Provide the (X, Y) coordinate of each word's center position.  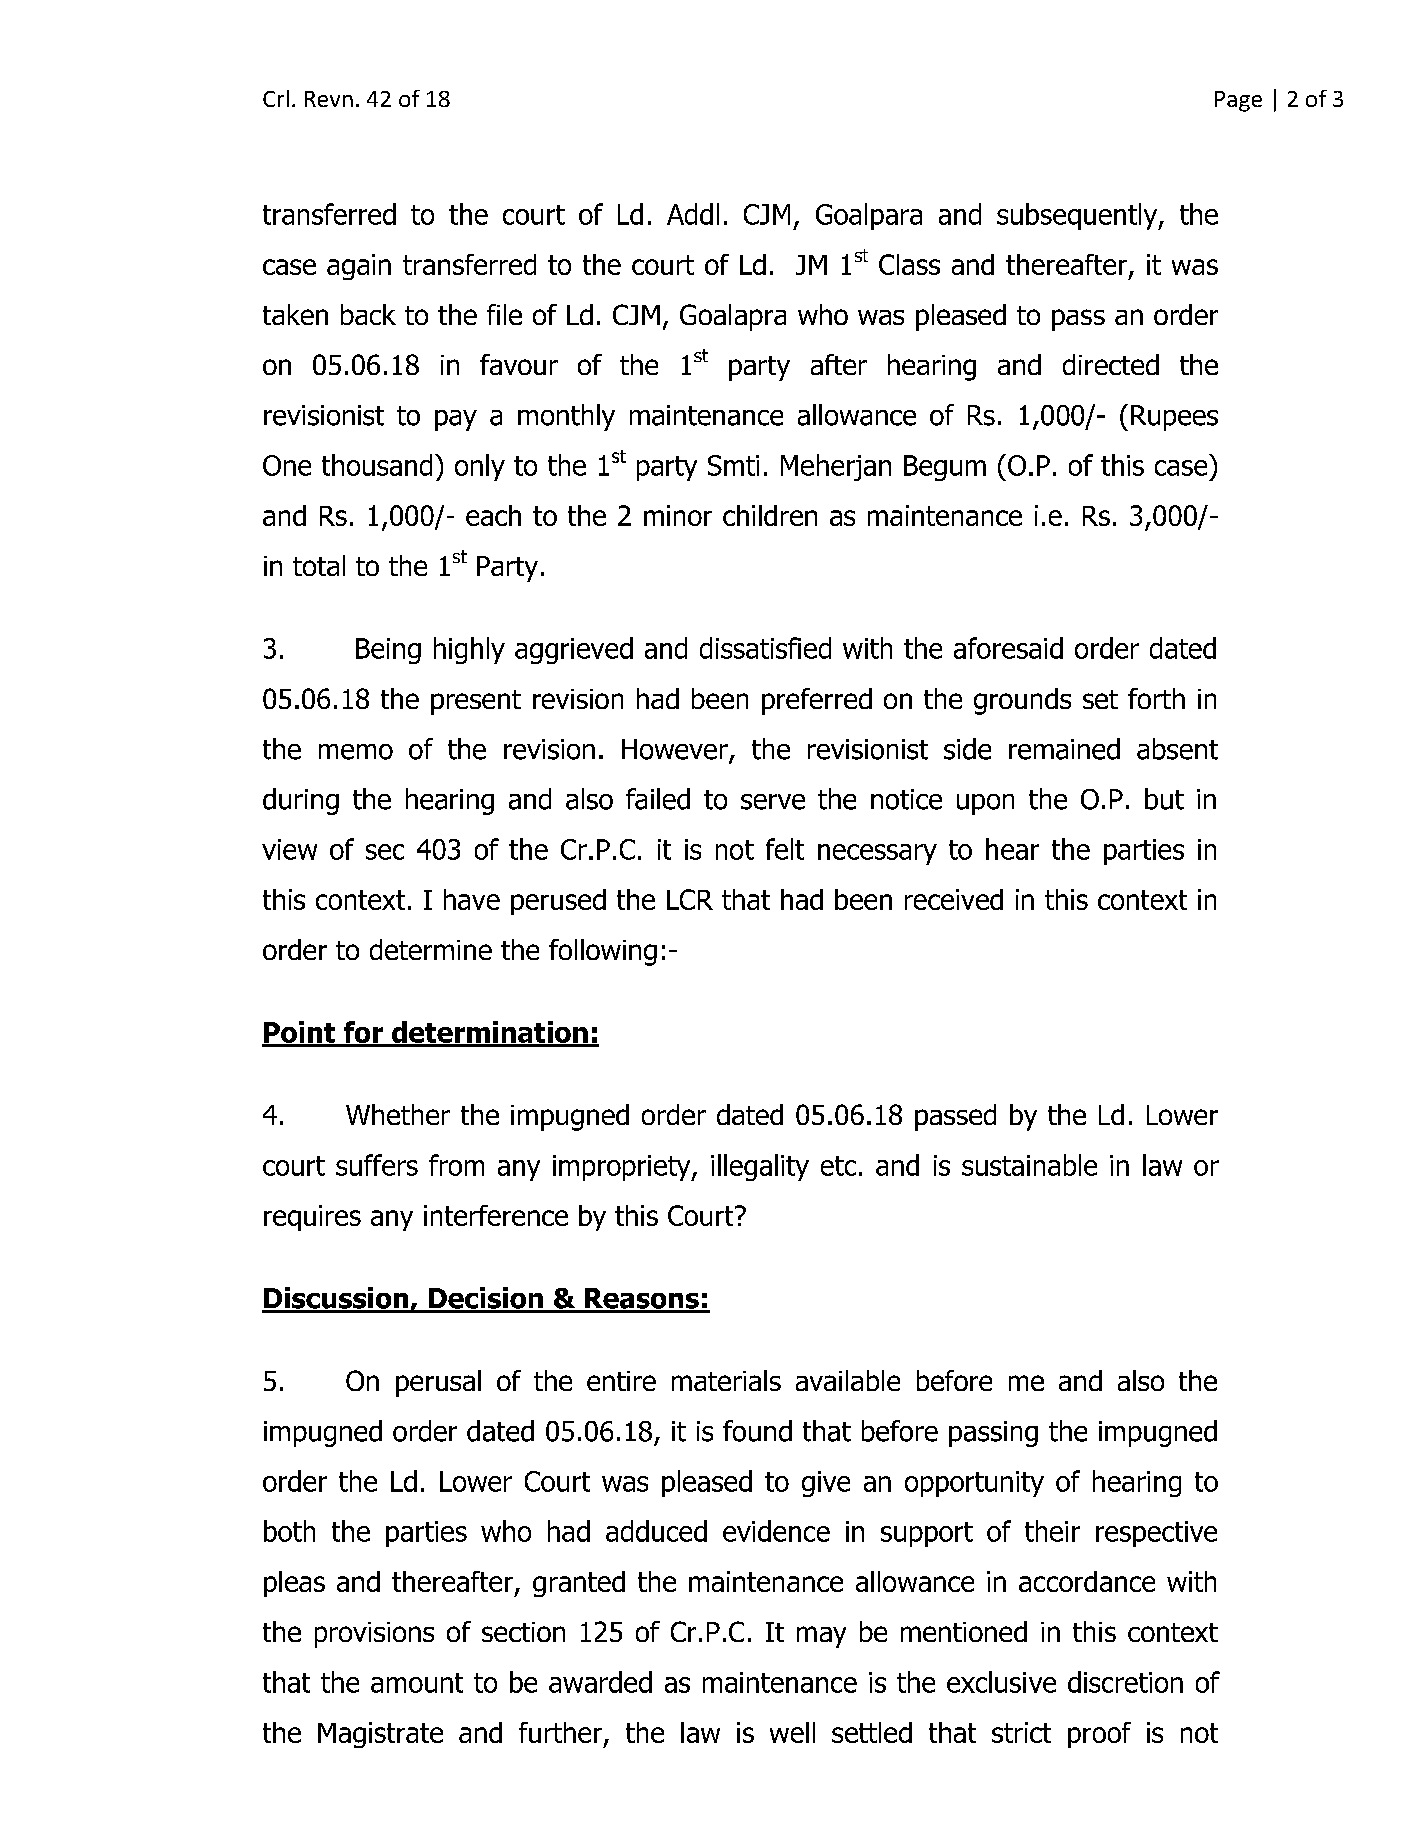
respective (1156, 1534)
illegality (760, 1167)
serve (773, 802)
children (770, 515)
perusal (438, 1383)
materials (726, 1380)
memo (356, 752)
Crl (276, 98)
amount (417, 1683)
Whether (398, 1114)
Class (909, 264)
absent (1177, 749)
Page (1238, 101)
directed (1111, 364)
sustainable (1029, 1165)
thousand (377, 465)
